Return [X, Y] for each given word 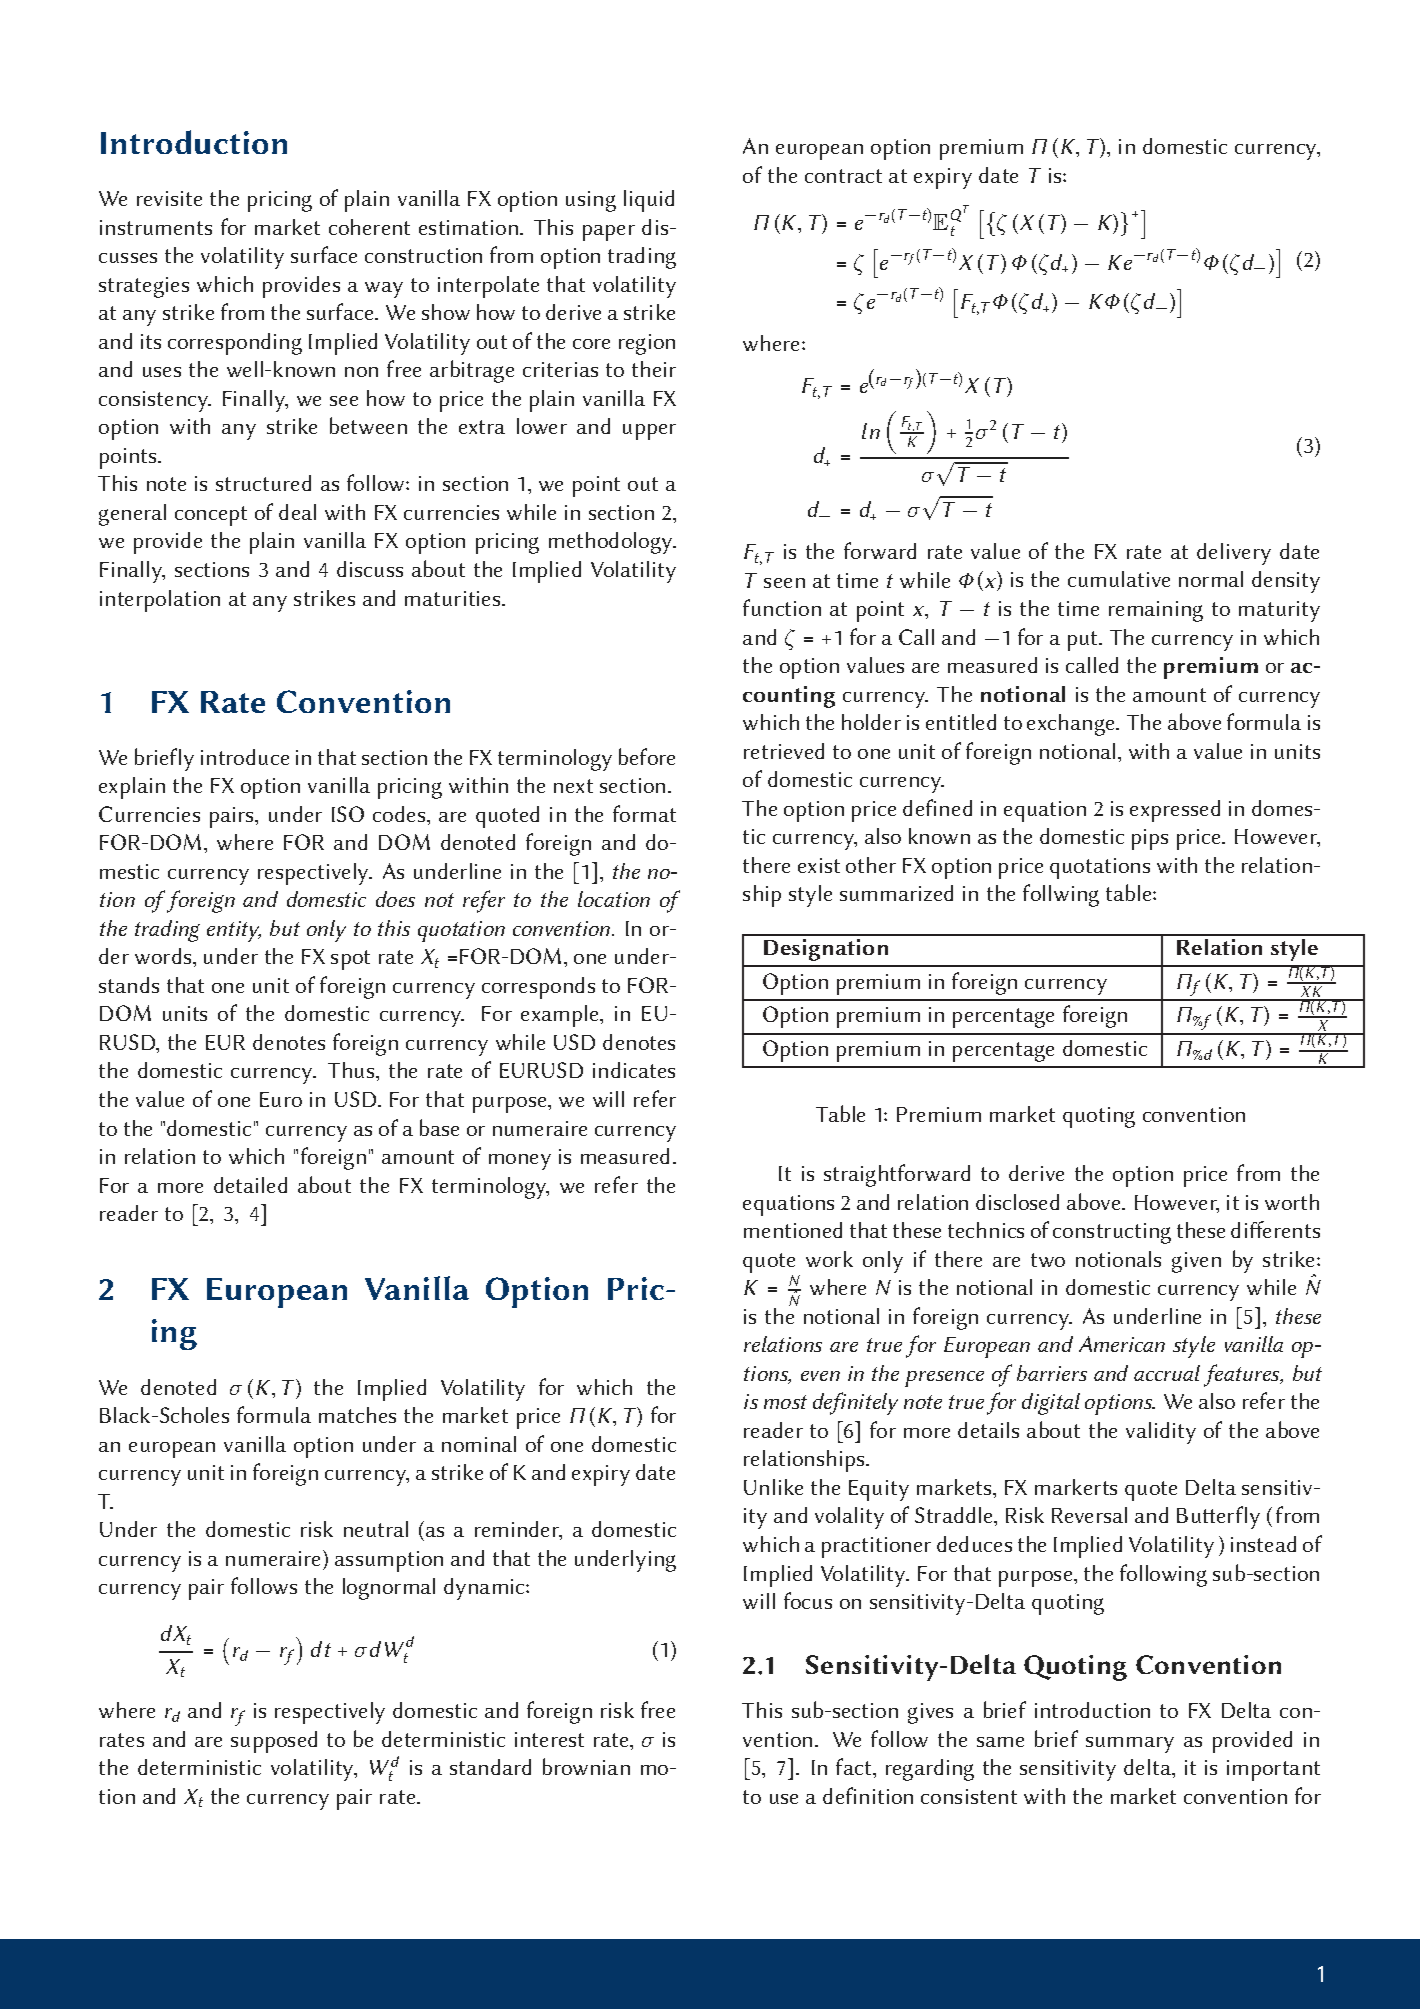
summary [1130, 1745]
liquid [649, 201]
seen [784, 583]
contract [843, 176]
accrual [1167, 1373]
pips [1150, 839]
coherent [369, 227]
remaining [1156, 611]
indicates [634, 1070]
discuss [370, 569]
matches [357, 1415]
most [785, 1402]
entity [234, 931]
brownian [586, 1766]
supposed [274, 1742]
